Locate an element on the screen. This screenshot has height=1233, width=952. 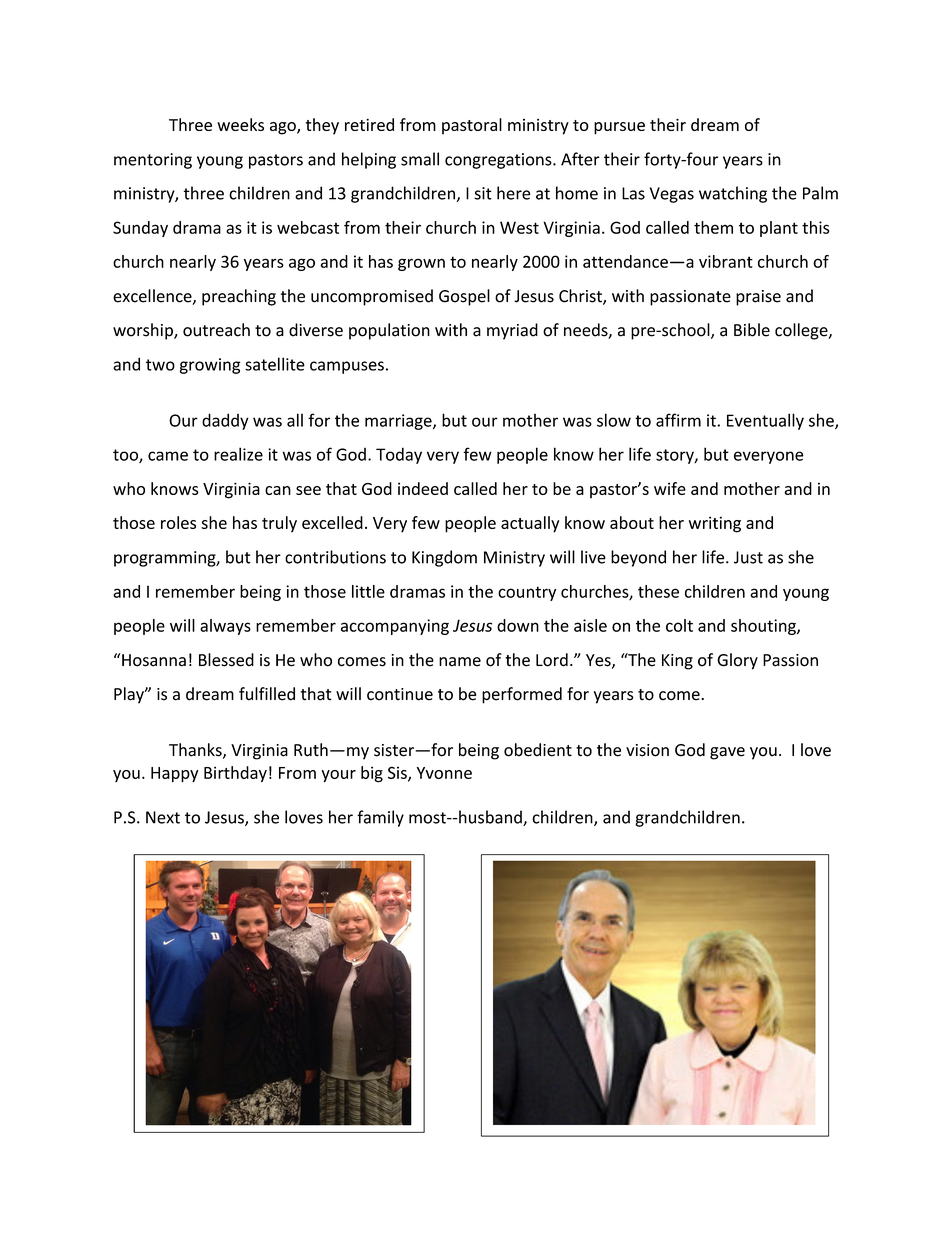
Birthday is located at coordinates (235, 774).
